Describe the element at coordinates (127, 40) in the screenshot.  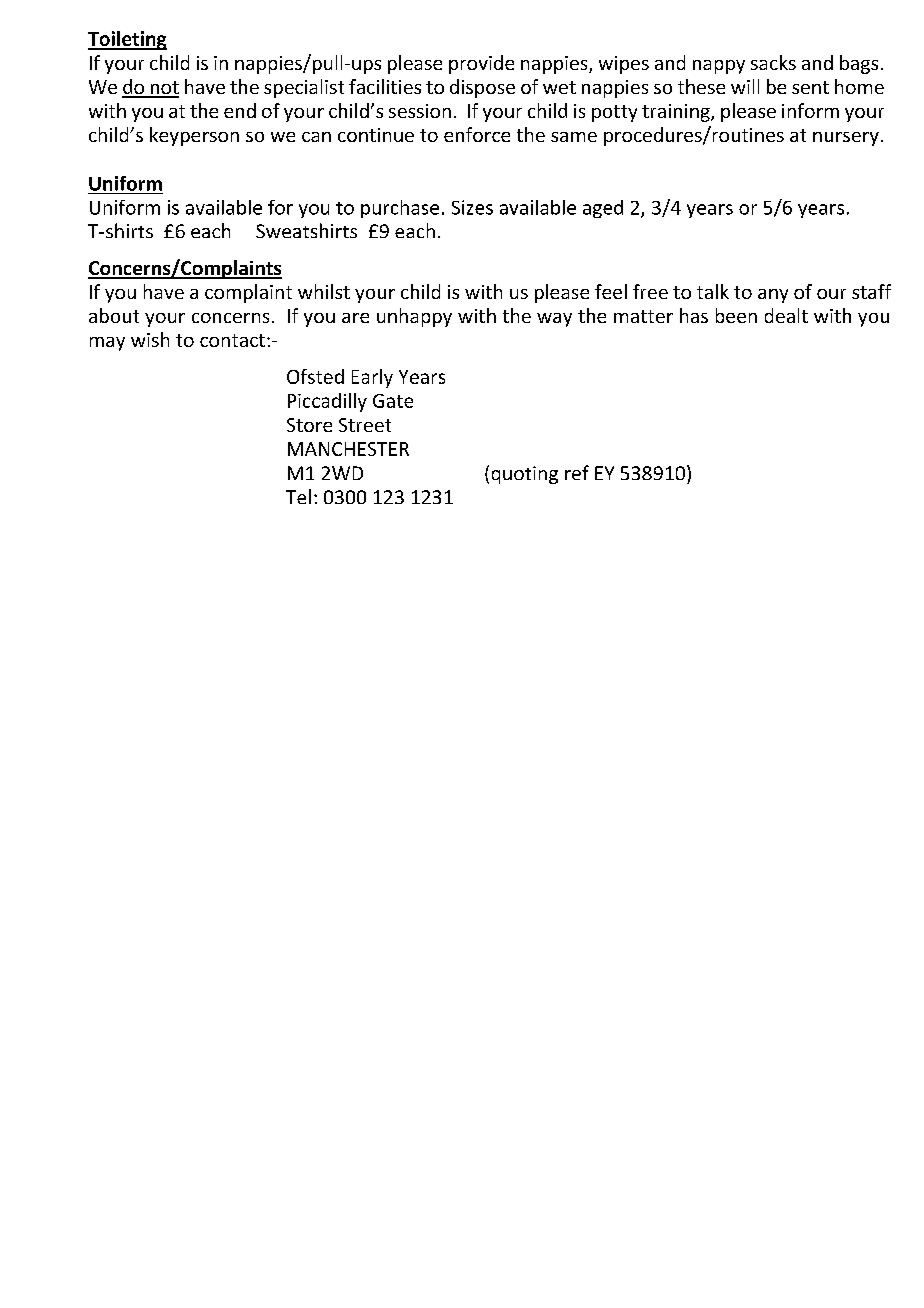
I see `Toileting` at that location.
